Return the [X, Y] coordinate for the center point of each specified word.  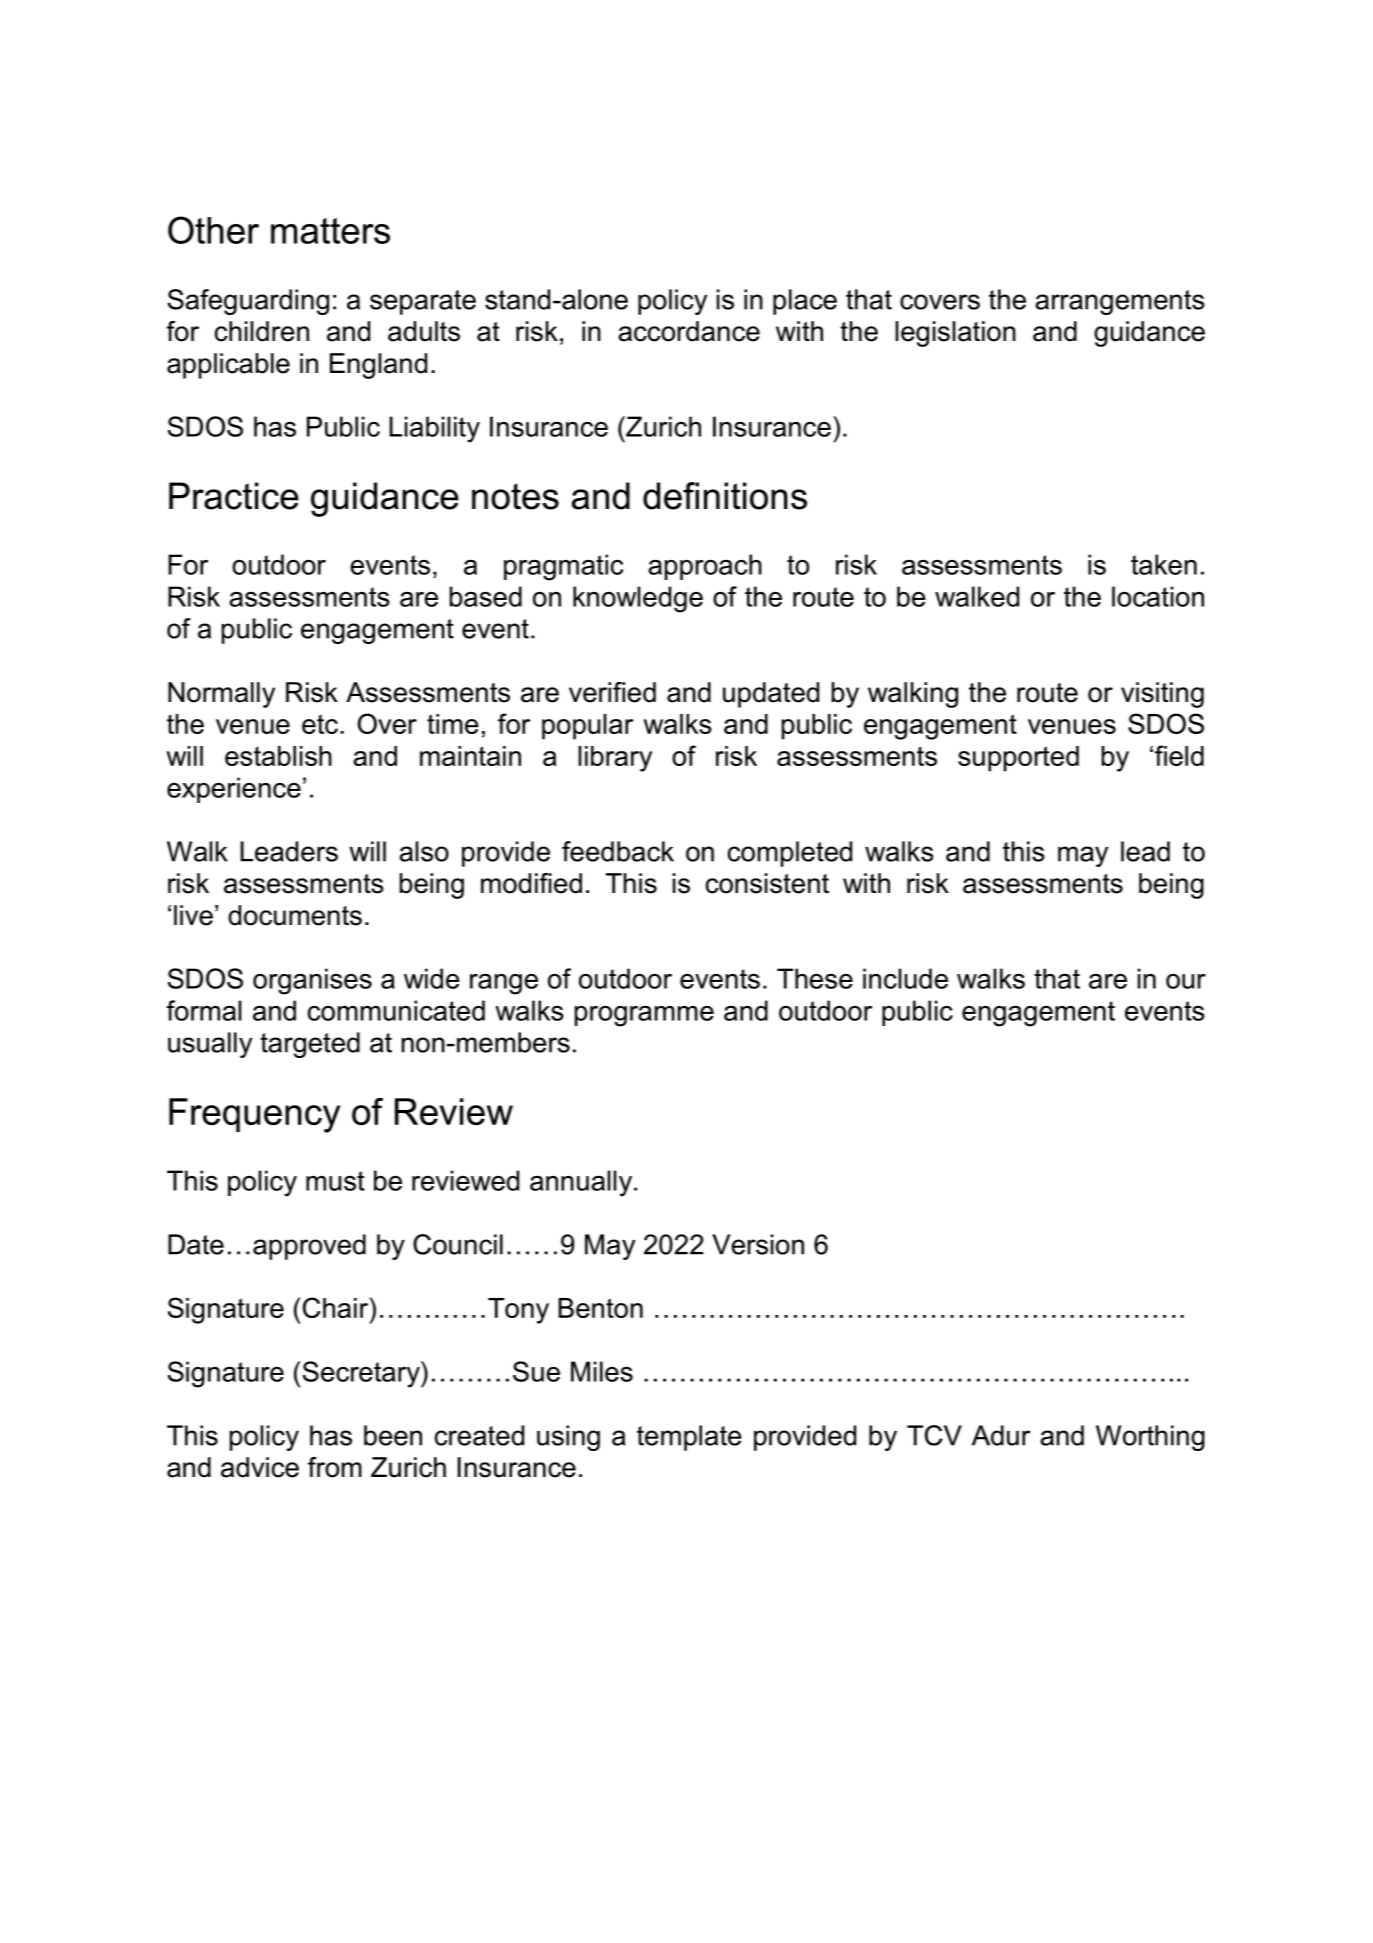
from [335, 1467]
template [689, 1438]
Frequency [254, 1115]
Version [758, 1244]
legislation [955, 334]
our [1186, 981]
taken [1164, 564]
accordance [689, 331]
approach [705, 567]
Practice [234, 496]
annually [582, 1183]
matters [330, 231]
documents [295, 915]
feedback [618, 851]
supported [1018, 759]
